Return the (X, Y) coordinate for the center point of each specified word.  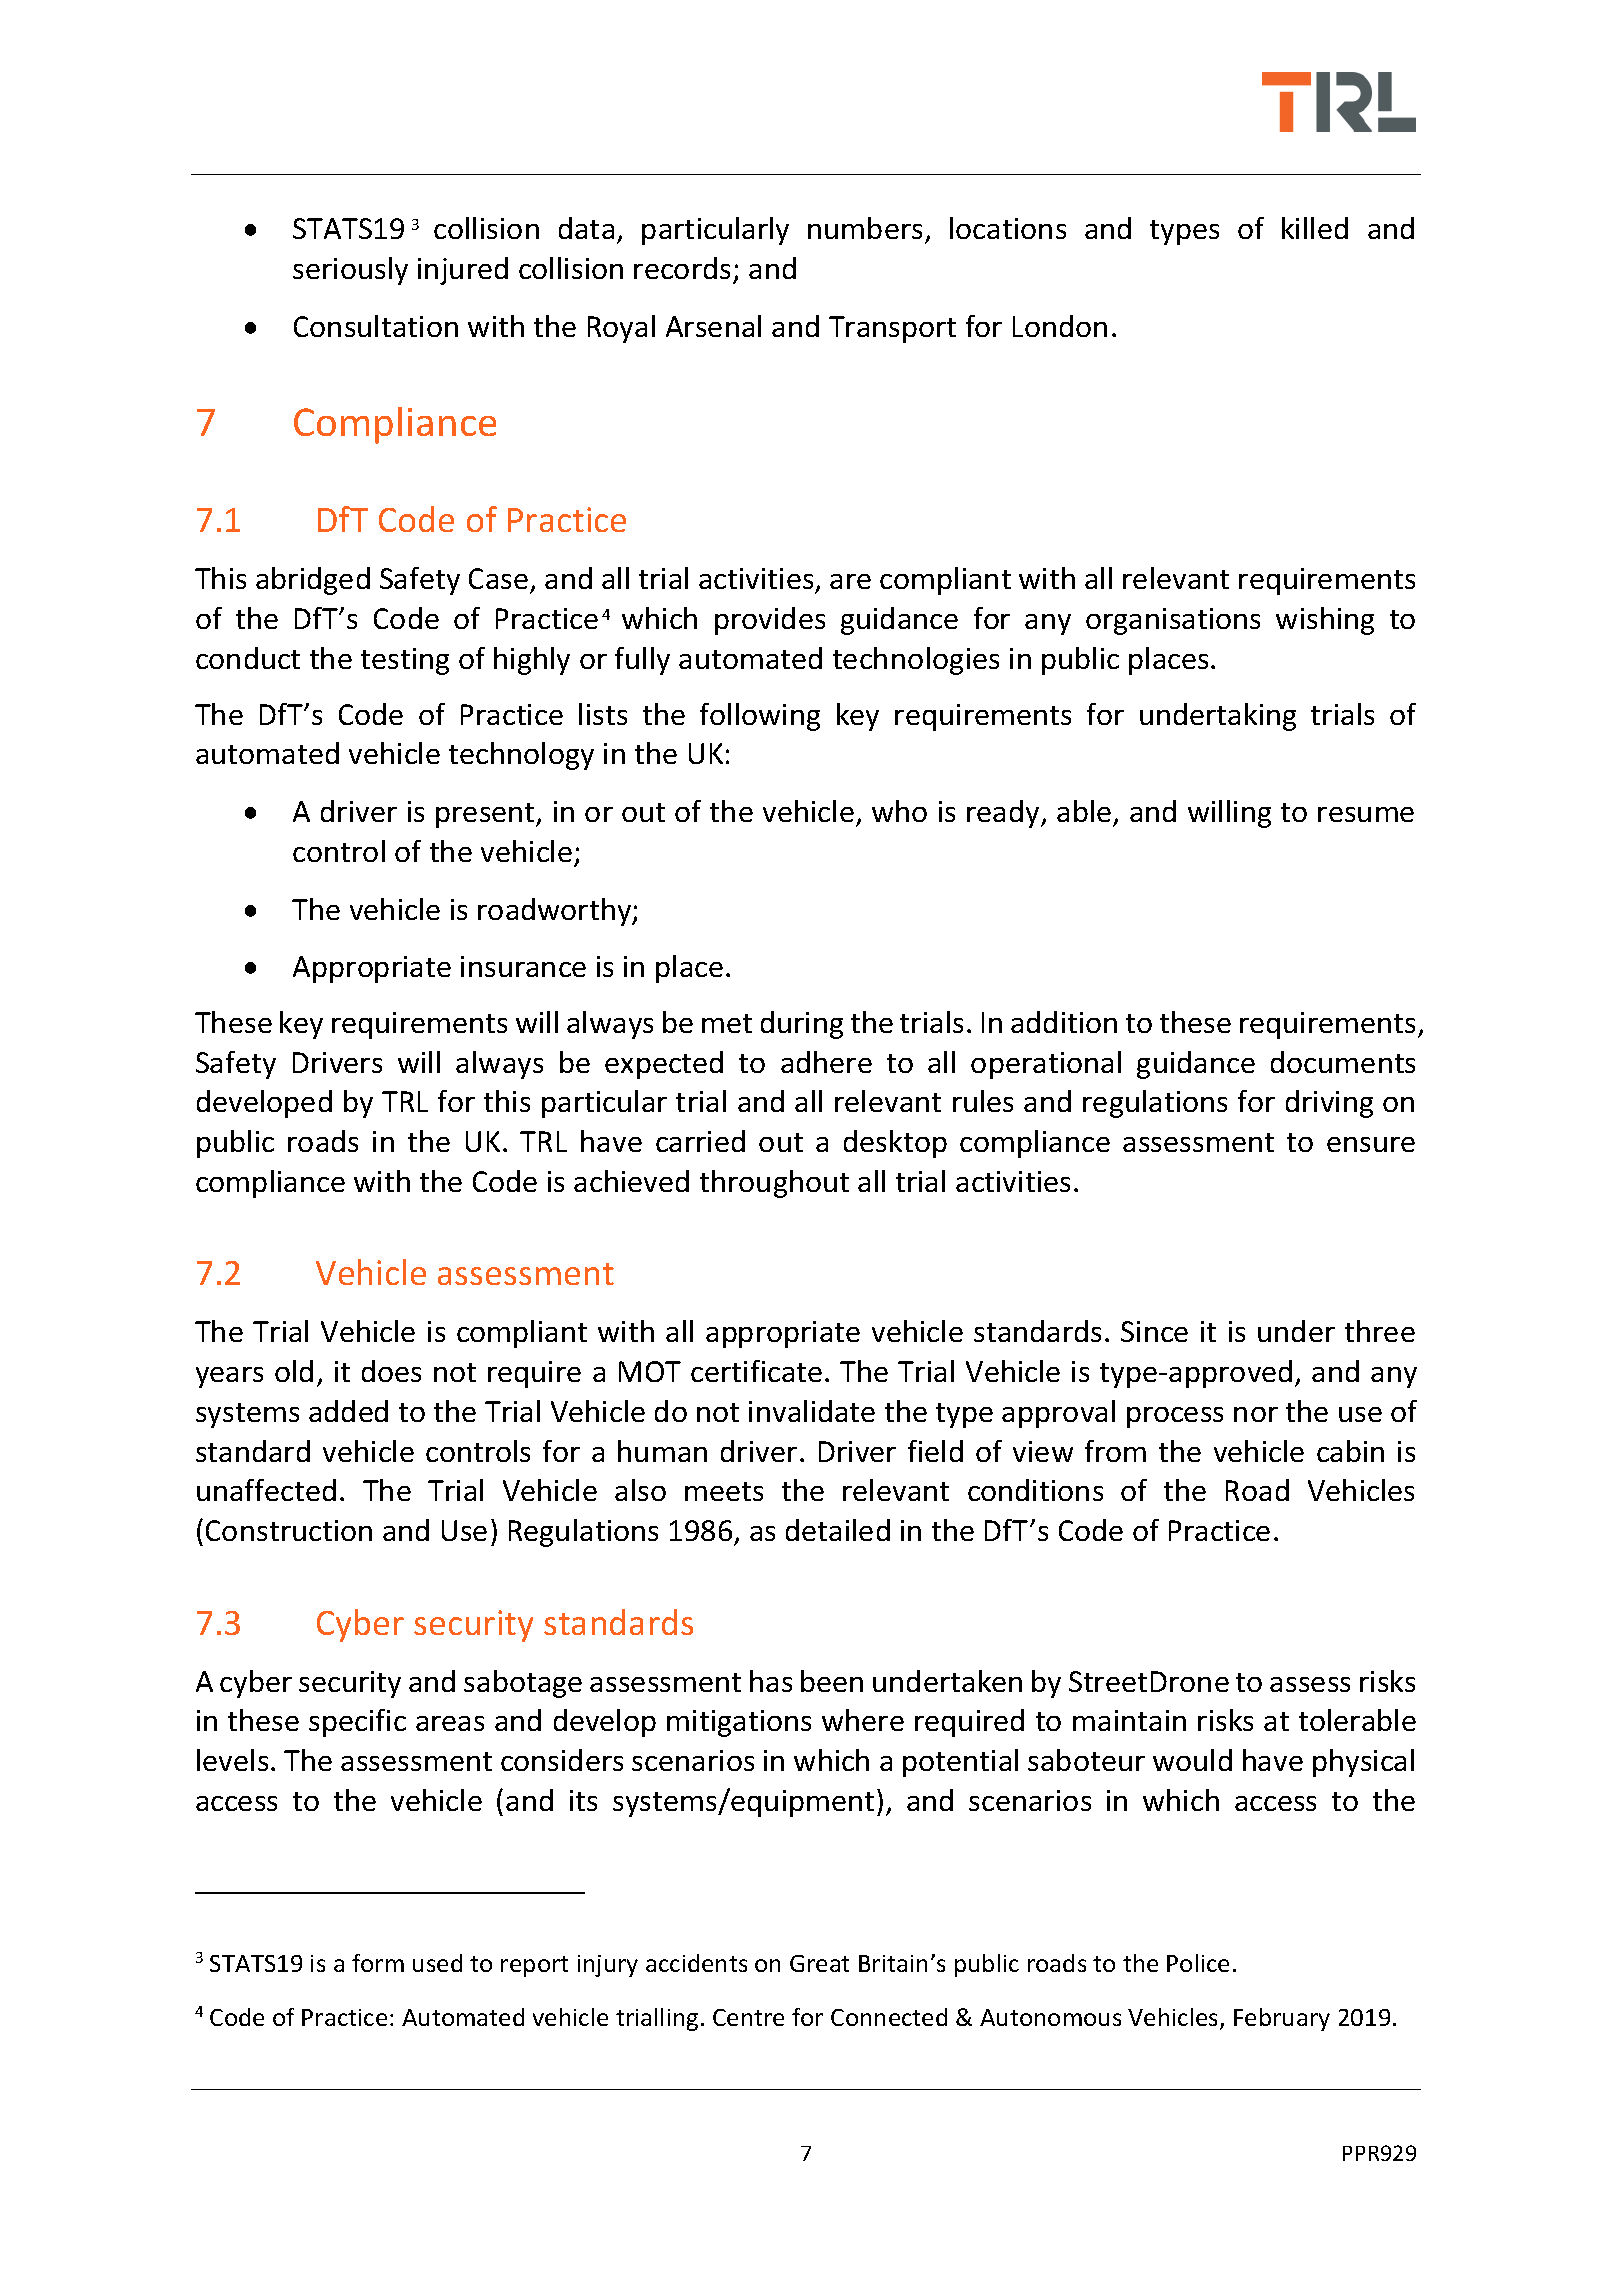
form (378, 1963)
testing (405, 661)
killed (1315, 228)
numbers (867, 230)
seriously (350, 271)
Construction (289, 1530)
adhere (826, 1062)
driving (1329, 1104)
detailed (838, 1530)
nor (1256, 1414)
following (760, 717)
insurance (523, 966)
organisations (1173, 621)
